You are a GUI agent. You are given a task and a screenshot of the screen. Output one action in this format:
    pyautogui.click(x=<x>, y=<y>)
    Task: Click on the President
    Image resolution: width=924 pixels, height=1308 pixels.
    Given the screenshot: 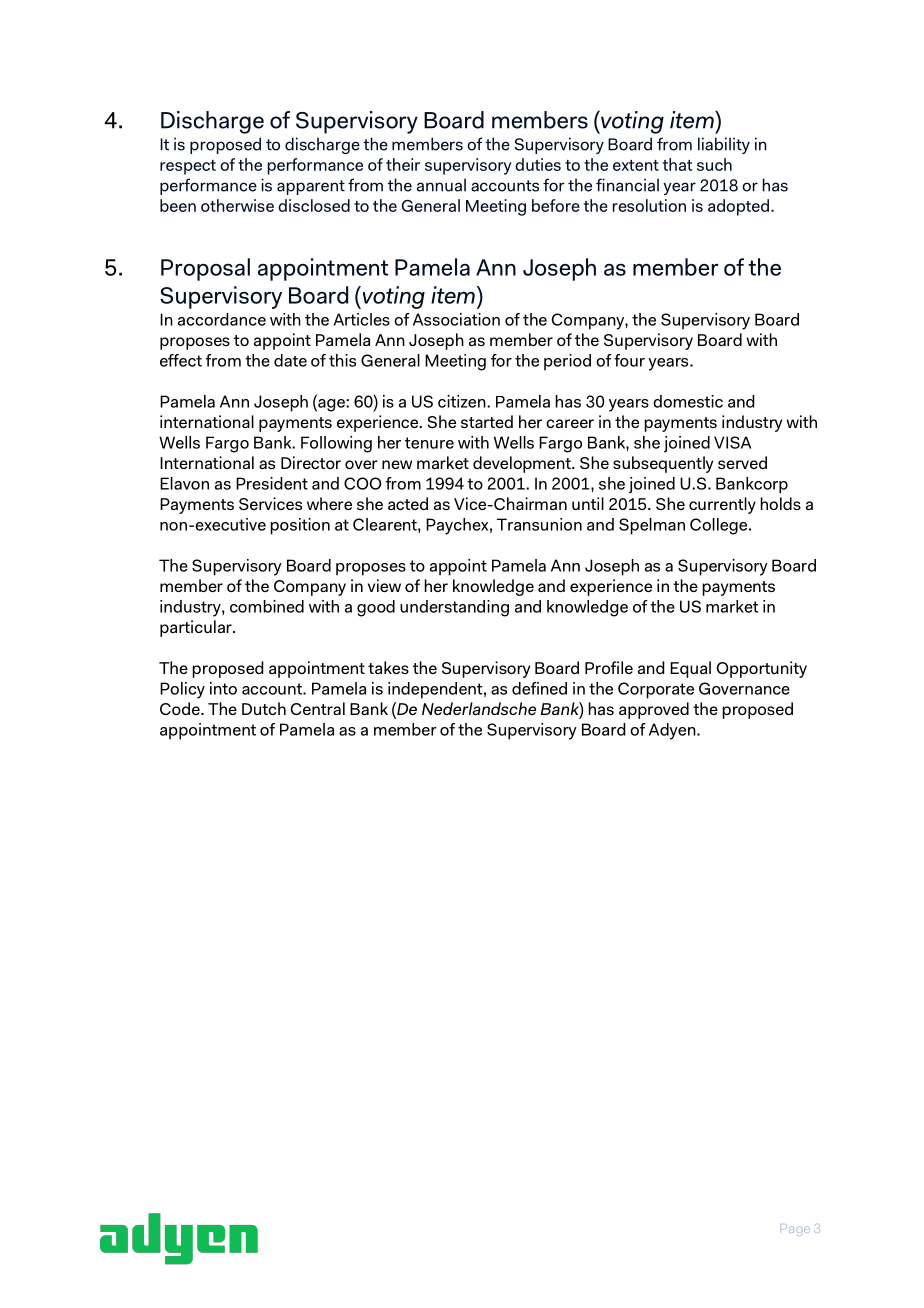 What is the action you would take?
    pyautogui.click(x=272, y=483)
